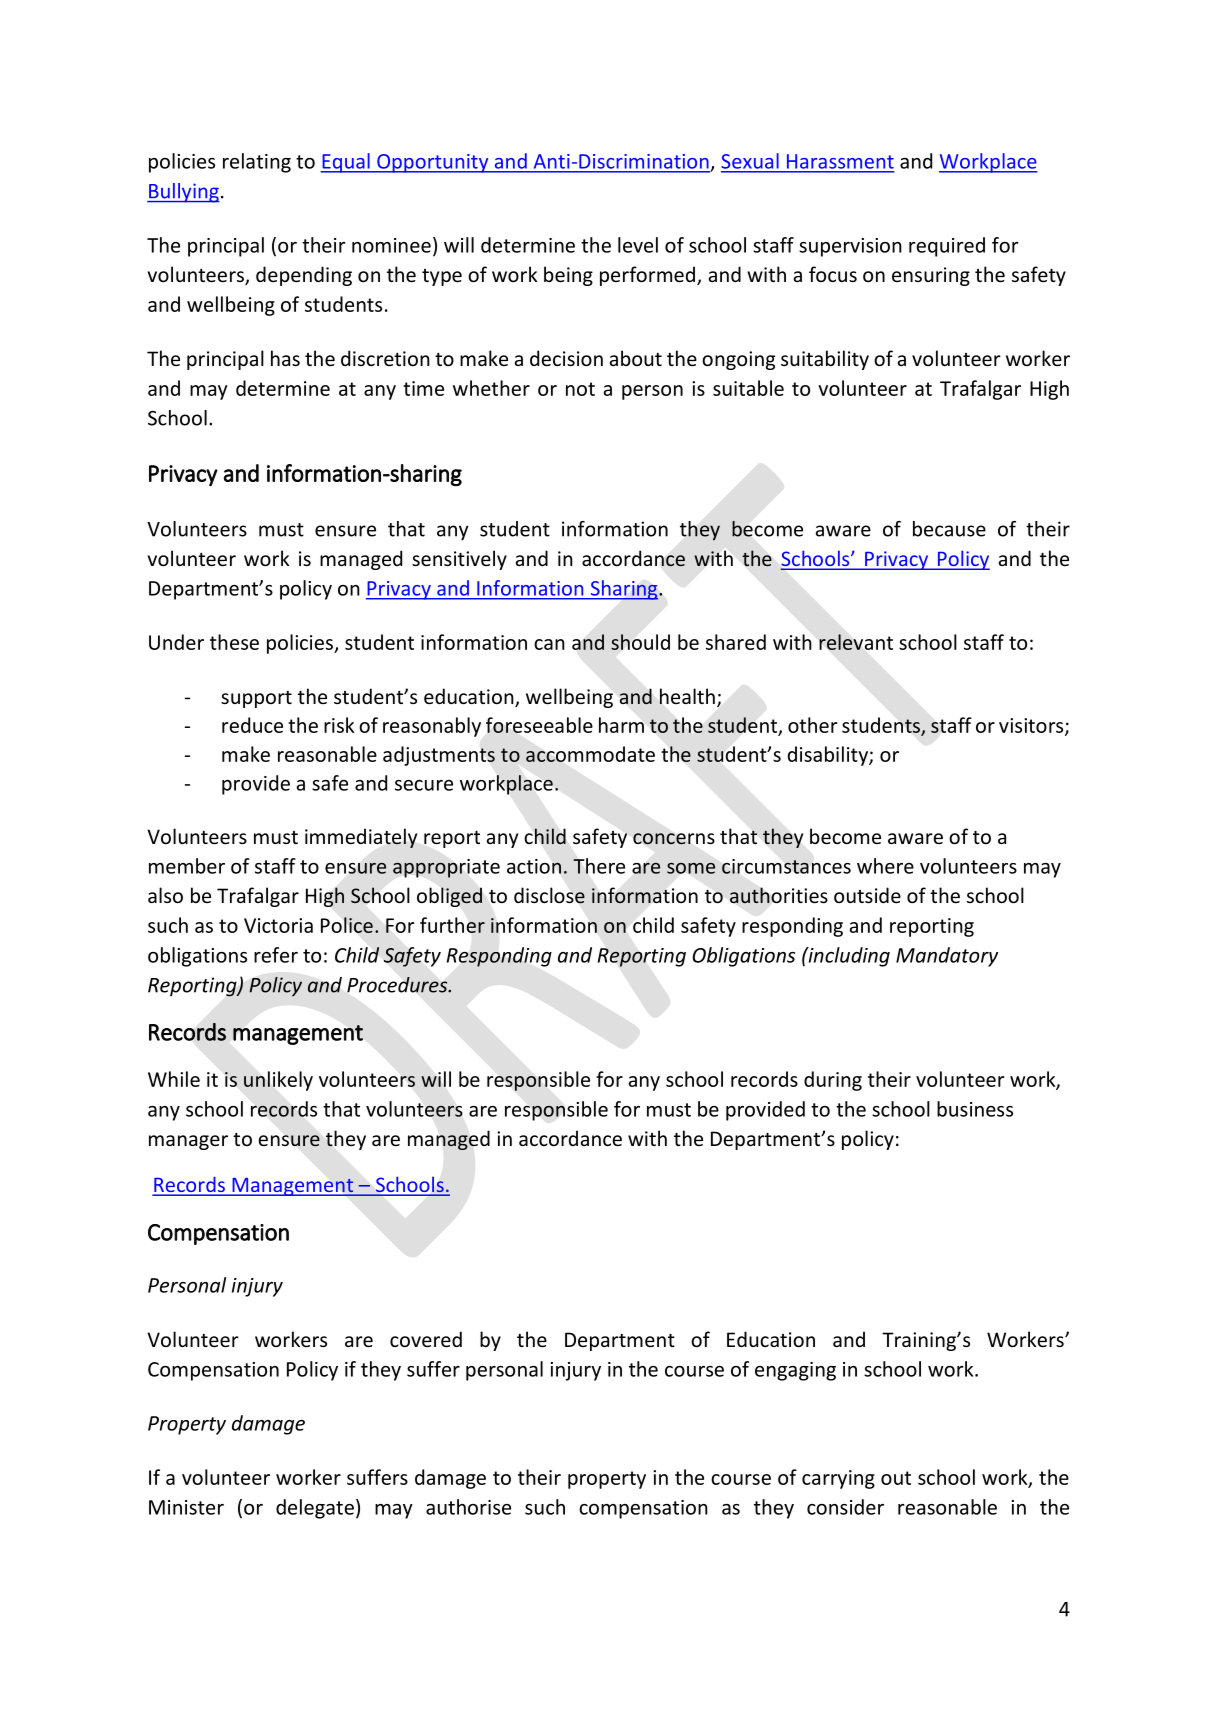 The height and width of the document is (1722, 1217). What do you see at coordinates (315, 1509) in the document?
I see `delegate` at bounding box center [315, 1509].
